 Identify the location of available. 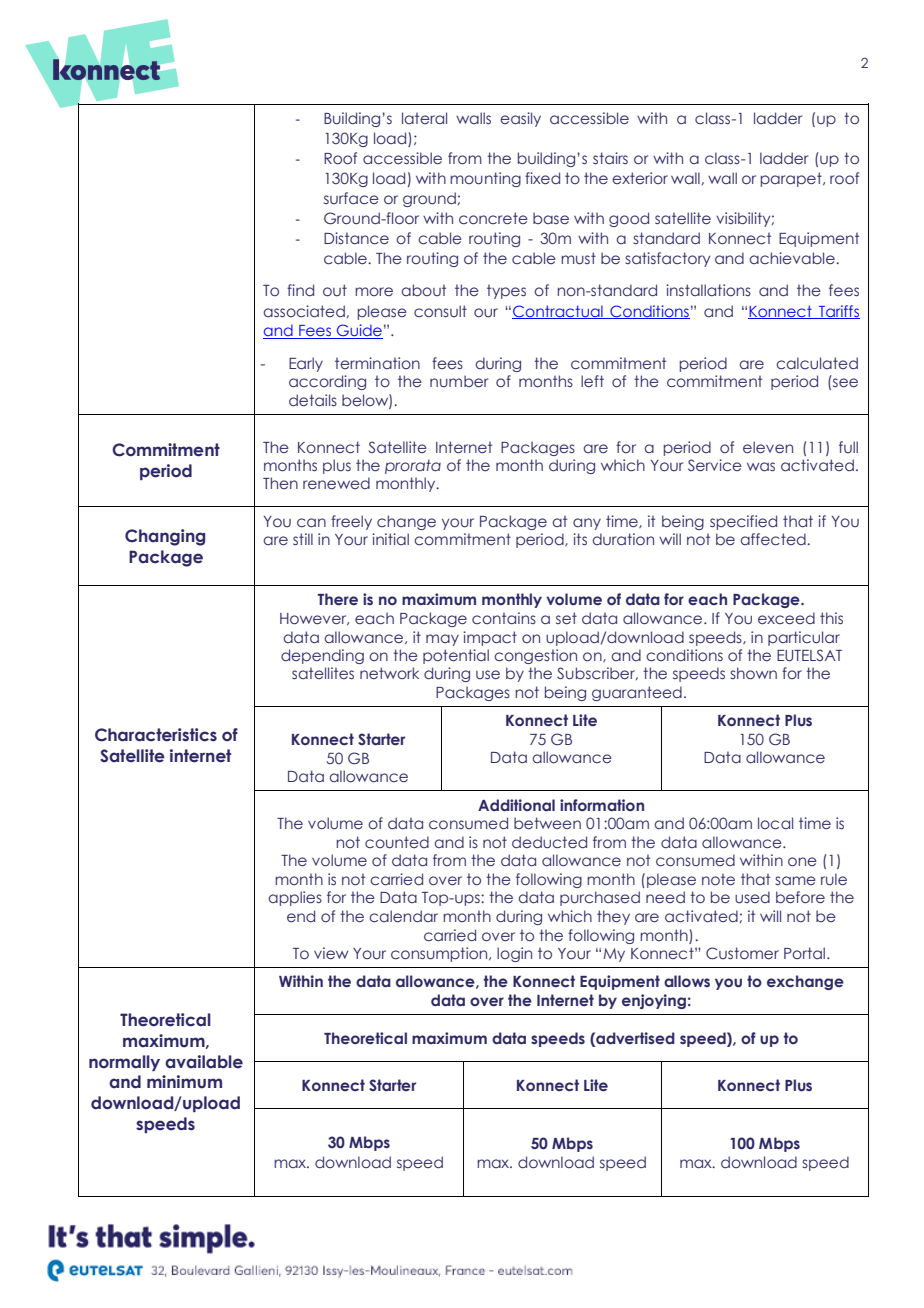
(204, 1062).
